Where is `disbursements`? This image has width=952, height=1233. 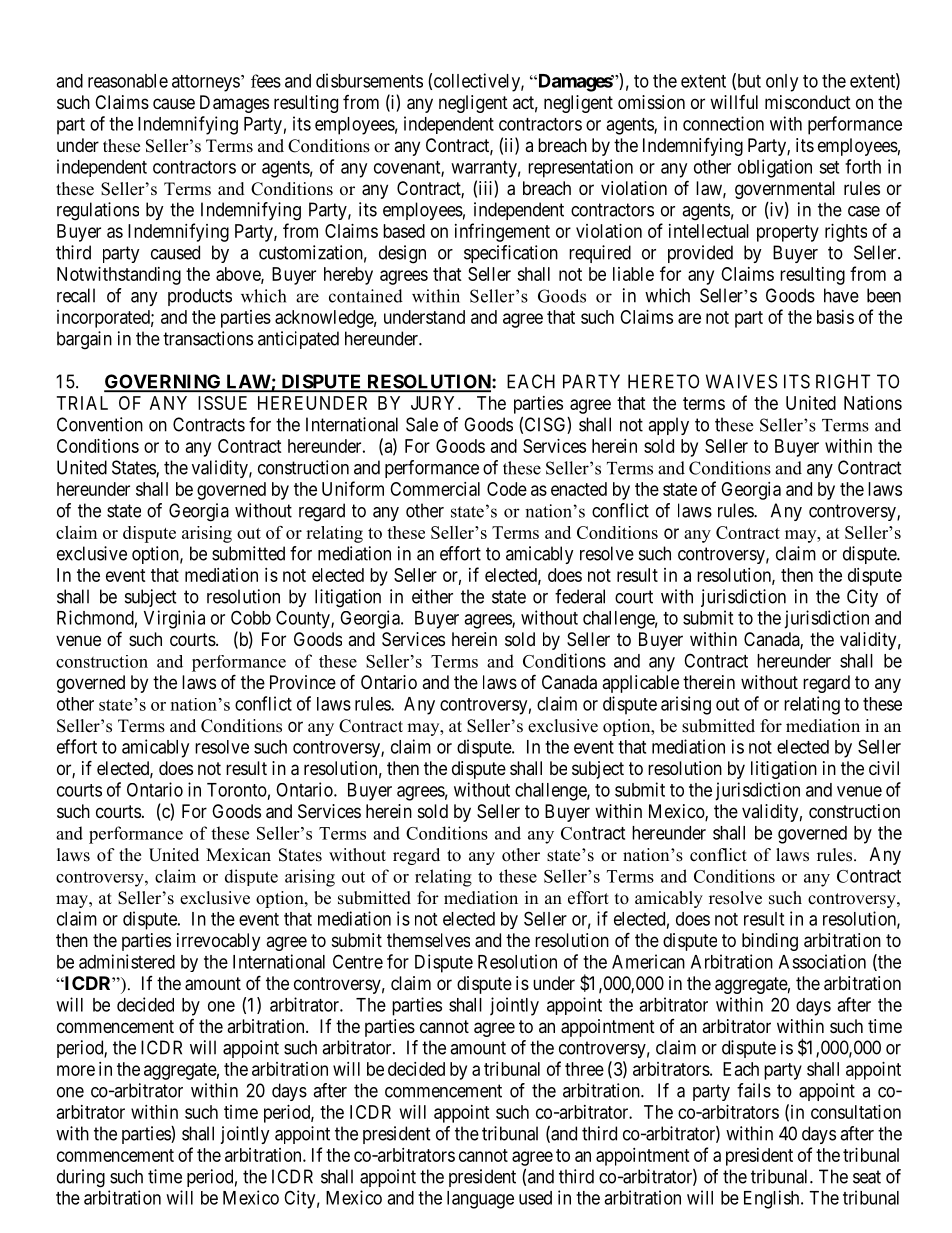
disbursements is located at coordinates (369, 80).
